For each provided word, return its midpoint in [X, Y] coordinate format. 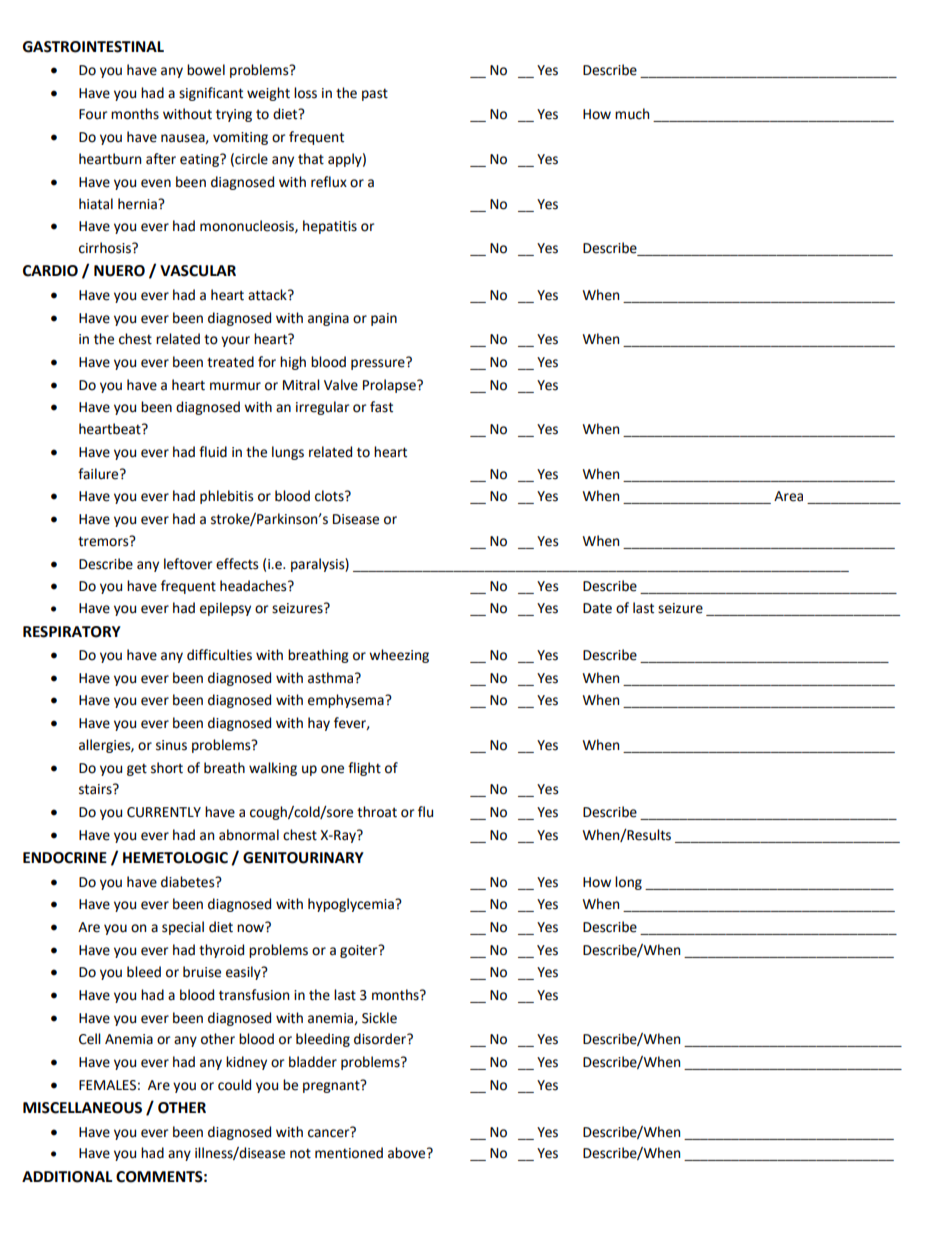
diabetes [189, 882]
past [375, 94]
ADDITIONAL [67, 1177]
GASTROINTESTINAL [93, 47]
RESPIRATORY [72, 632]
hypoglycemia [352, 905]
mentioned [349, 1153]
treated [230, 362]
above [408, 1153]
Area [788, 496]
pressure [379, 363]
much [632, 114]
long [628, 883]
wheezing [399, 656]
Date [597, 608]
